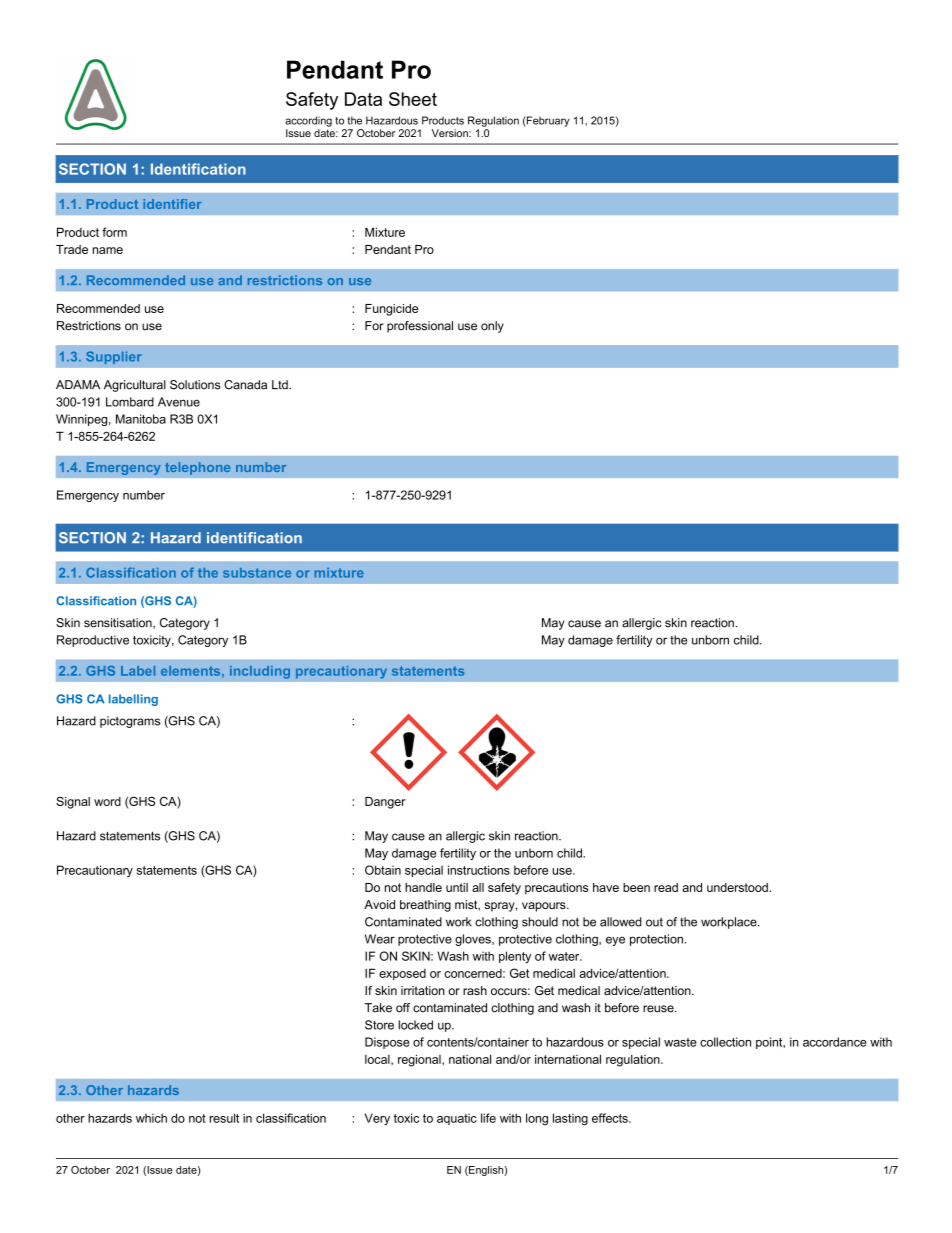  I want to click on Data, so click(363, 99).
